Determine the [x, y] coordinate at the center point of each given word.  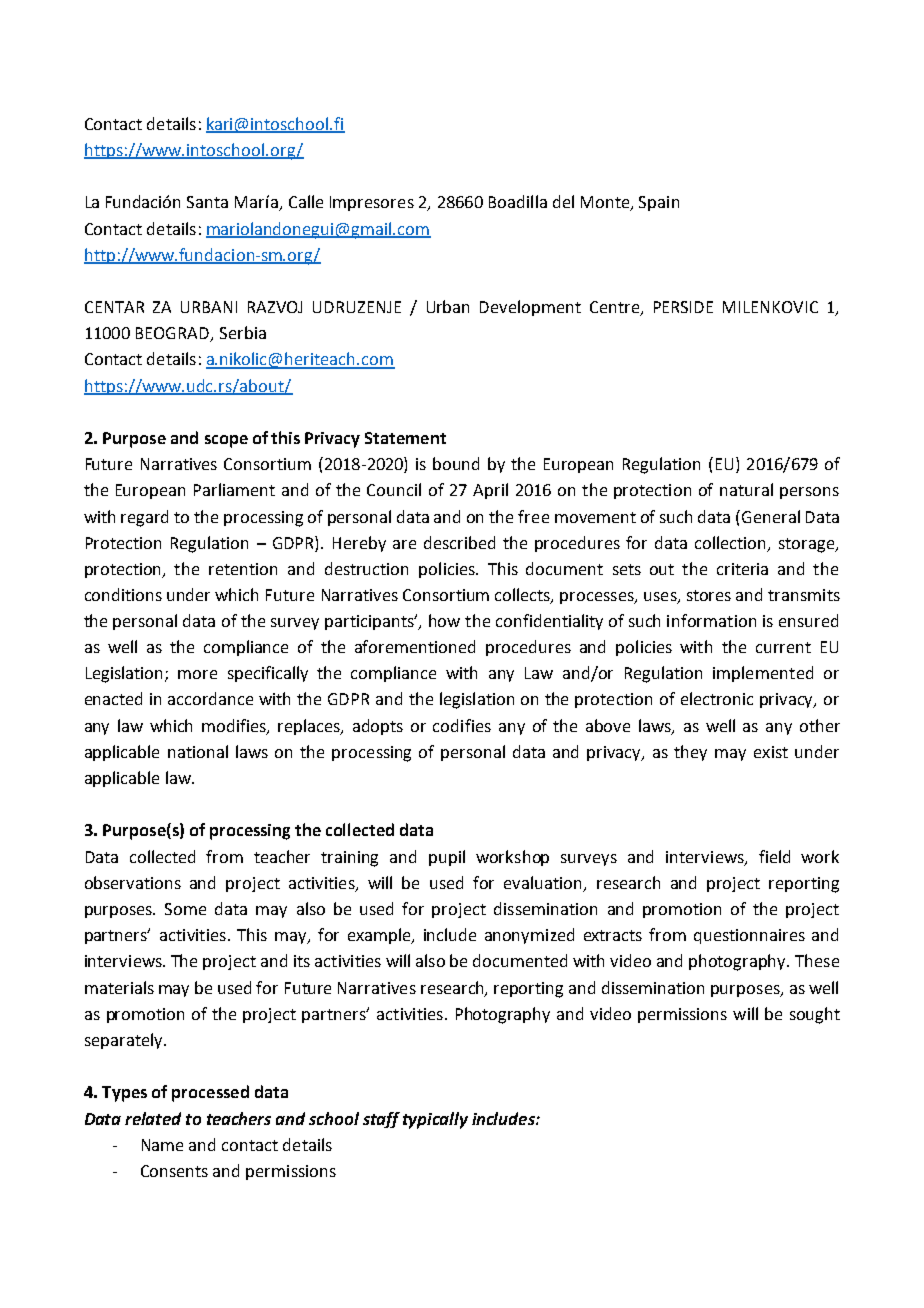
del [563, 201]
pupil [447, 858]
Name [162, 1145]
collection [732, 543]
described [459, 542]
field [774, 856]
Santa [207, 202]
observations [133, 882]
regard [144, 518]
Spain [659, 203]
